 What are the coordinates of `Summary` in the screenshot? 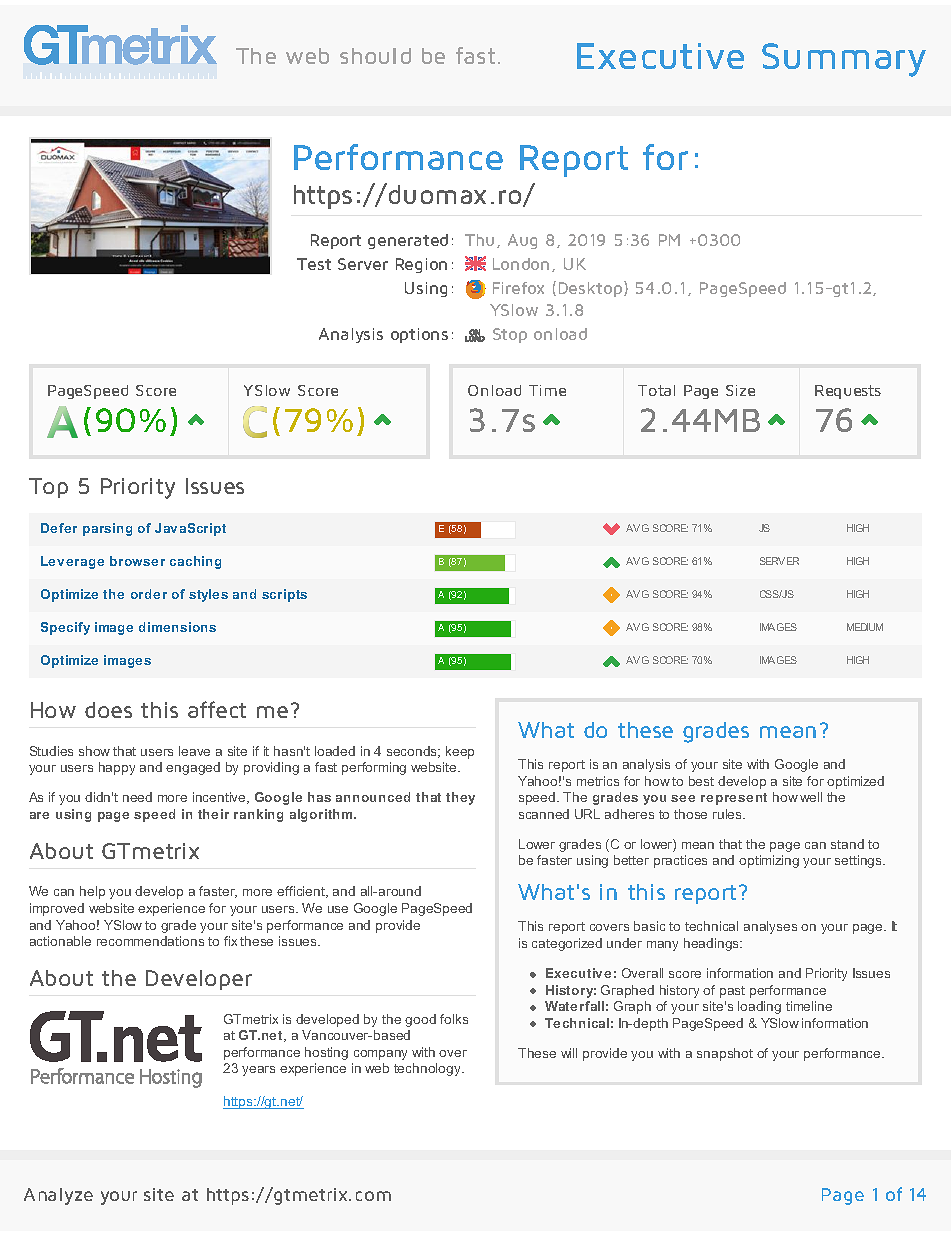 It's located at (844, 60).
